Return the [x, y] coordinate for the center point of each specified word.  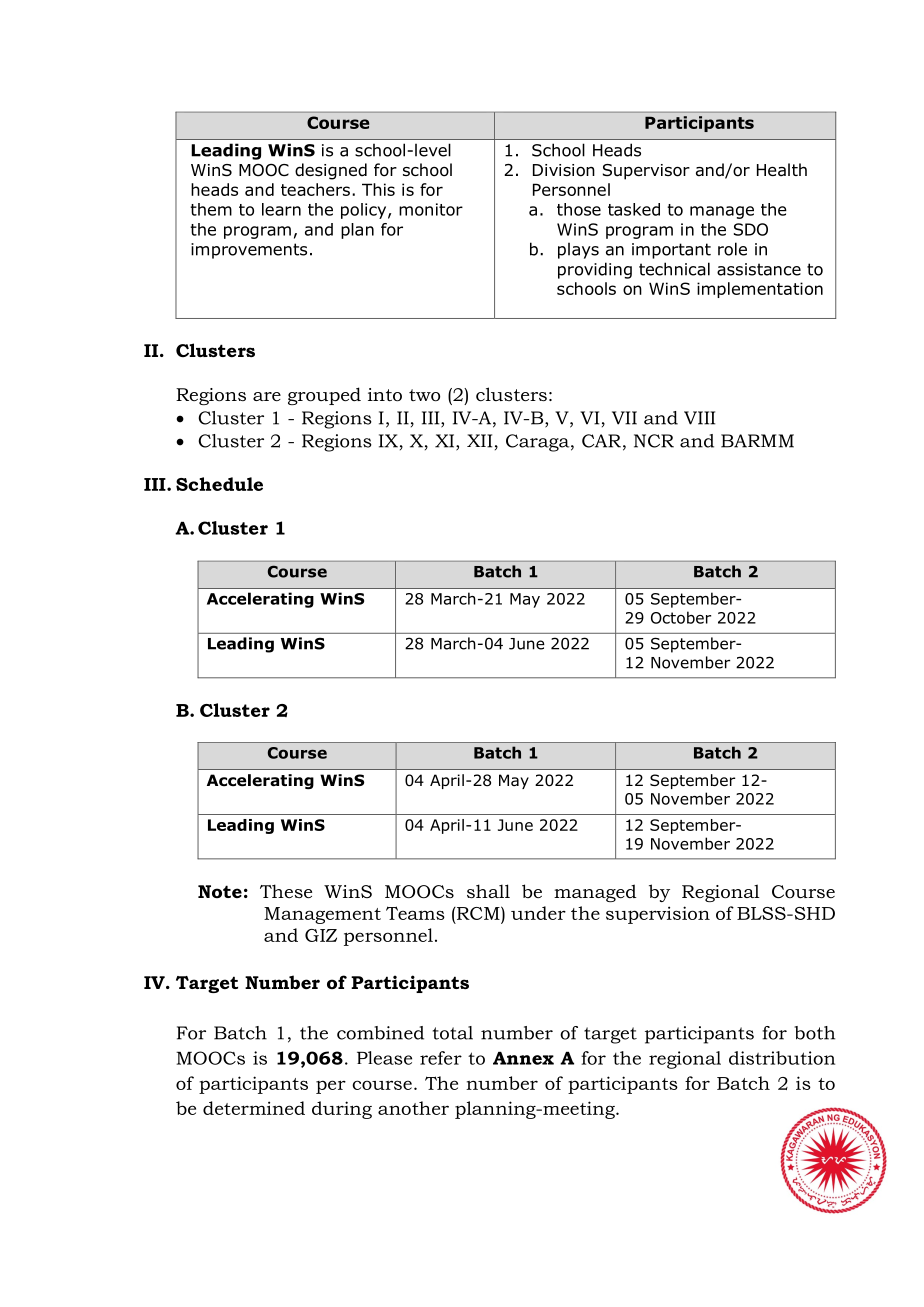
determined [254, 1108]
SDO [751, 229]
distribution [782, 1058]
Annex [523, 1058]
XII [479, 441]
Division [564, 170]
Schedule [219, 484]
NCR [654, 441]
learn [281, 209]
